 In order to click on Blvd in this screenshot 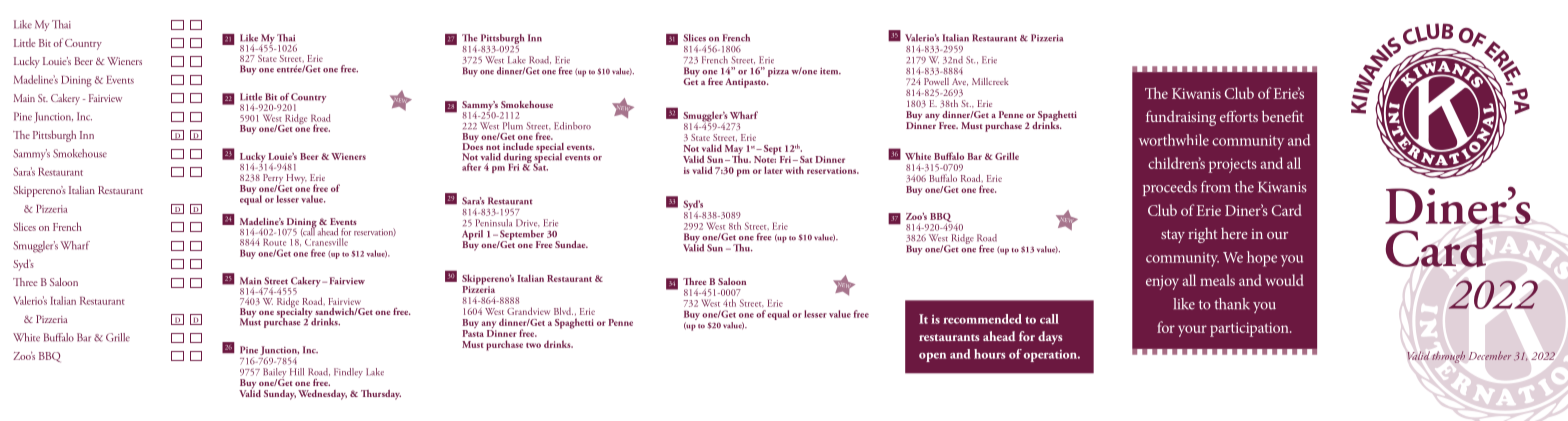, I will do `click(563, 311)`.
